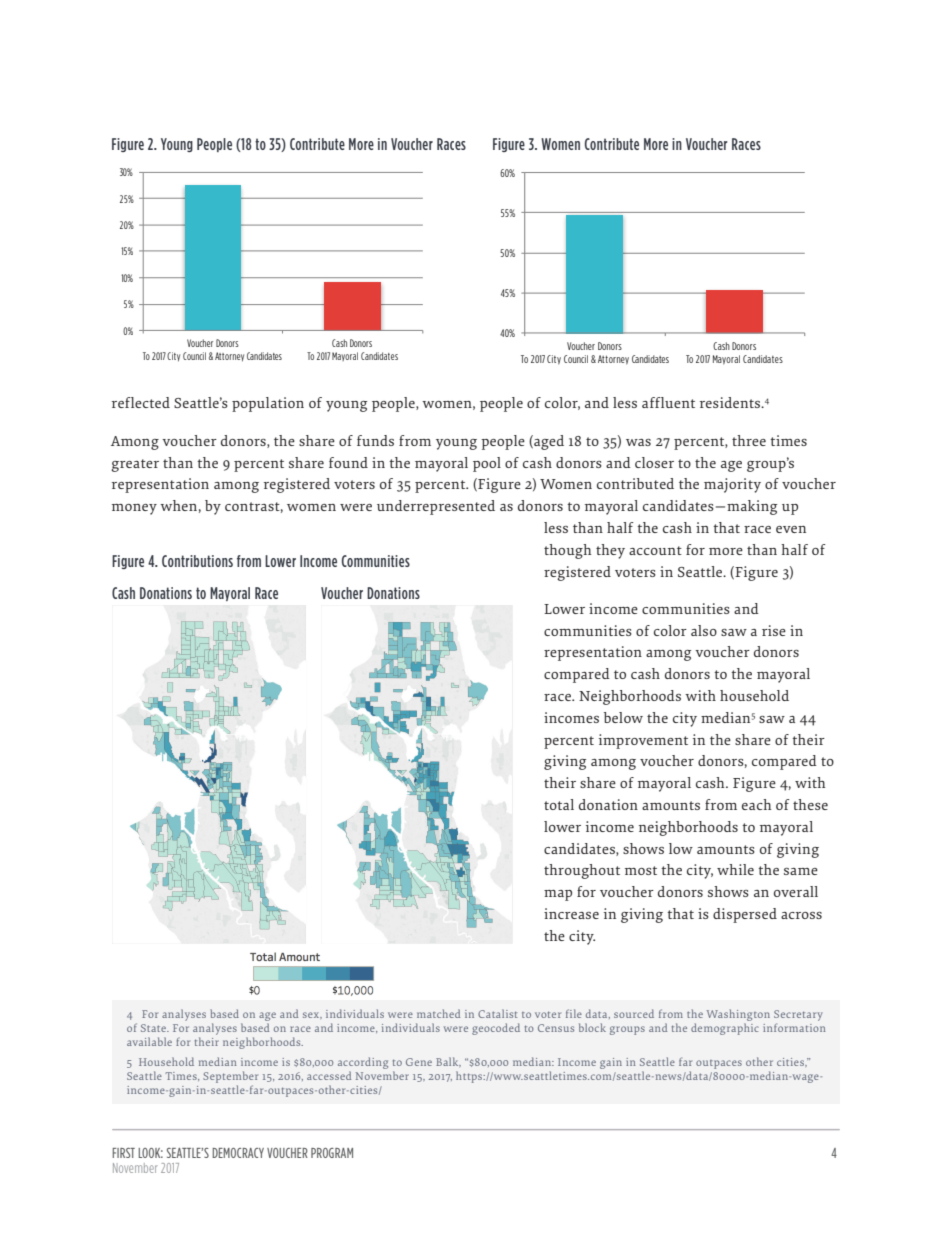 The image size is (952, 1233). Describe the element at coordinates (756, 804) in the image. I see `each` at that location.
